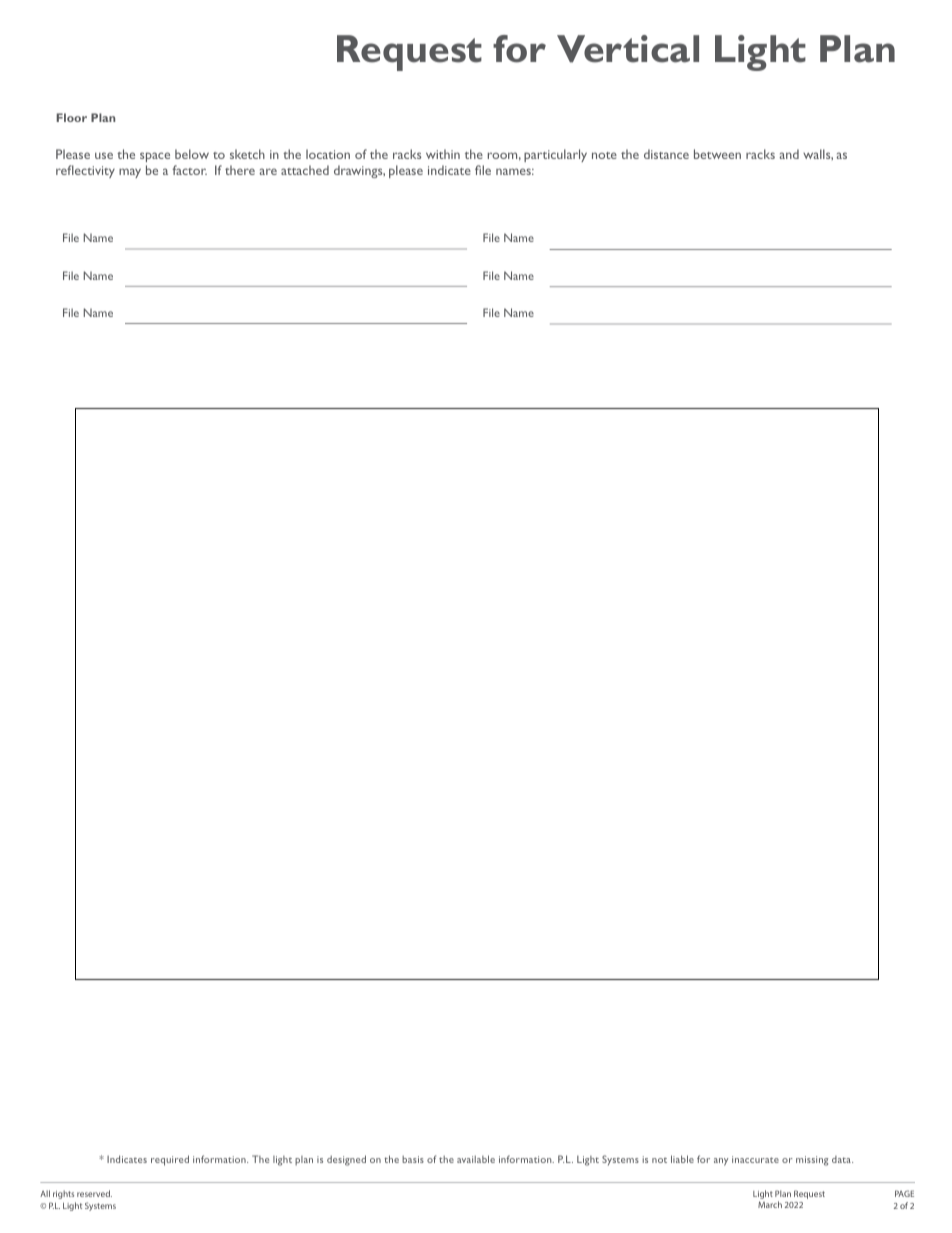  Describe the element at coordinates (305, 170) in the screenshot. I see `attached` at that location.
